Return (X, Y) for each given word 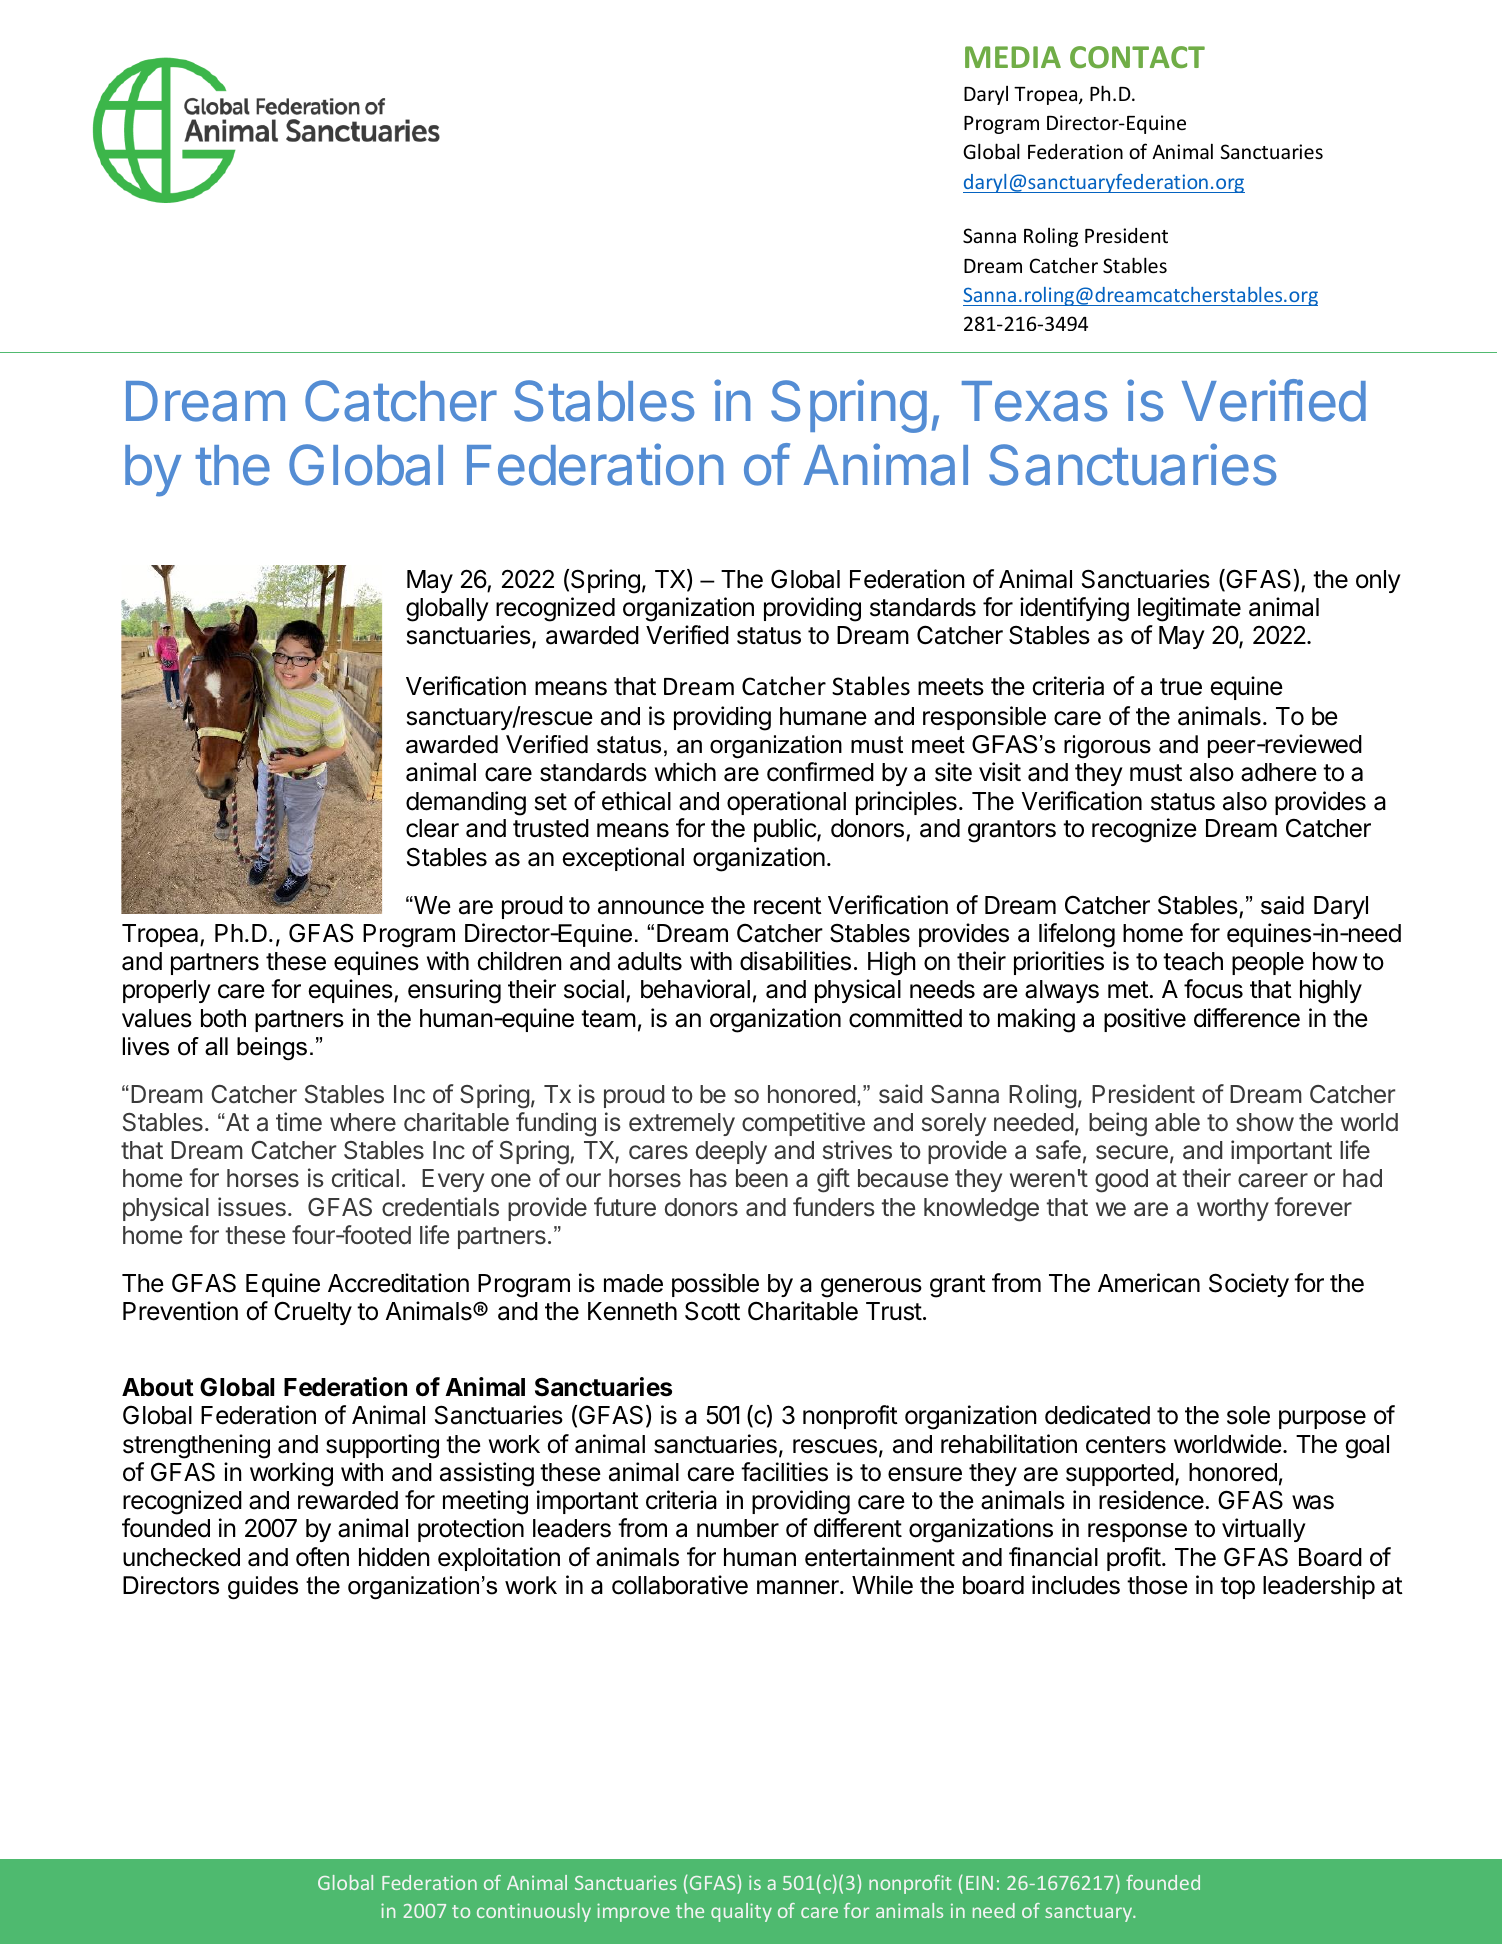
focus (1213, 989)
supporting (382, 1446)
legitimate (1189, 609)
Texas (1034, 401)
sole (1248, 1415)
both (223, 1018)
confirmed (820, 772)
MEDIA (1013, 57)
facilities (784, 1472)
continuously (534, 1912)
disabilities (795, 961)
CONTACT (1137, 57)
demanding (466, 803)
